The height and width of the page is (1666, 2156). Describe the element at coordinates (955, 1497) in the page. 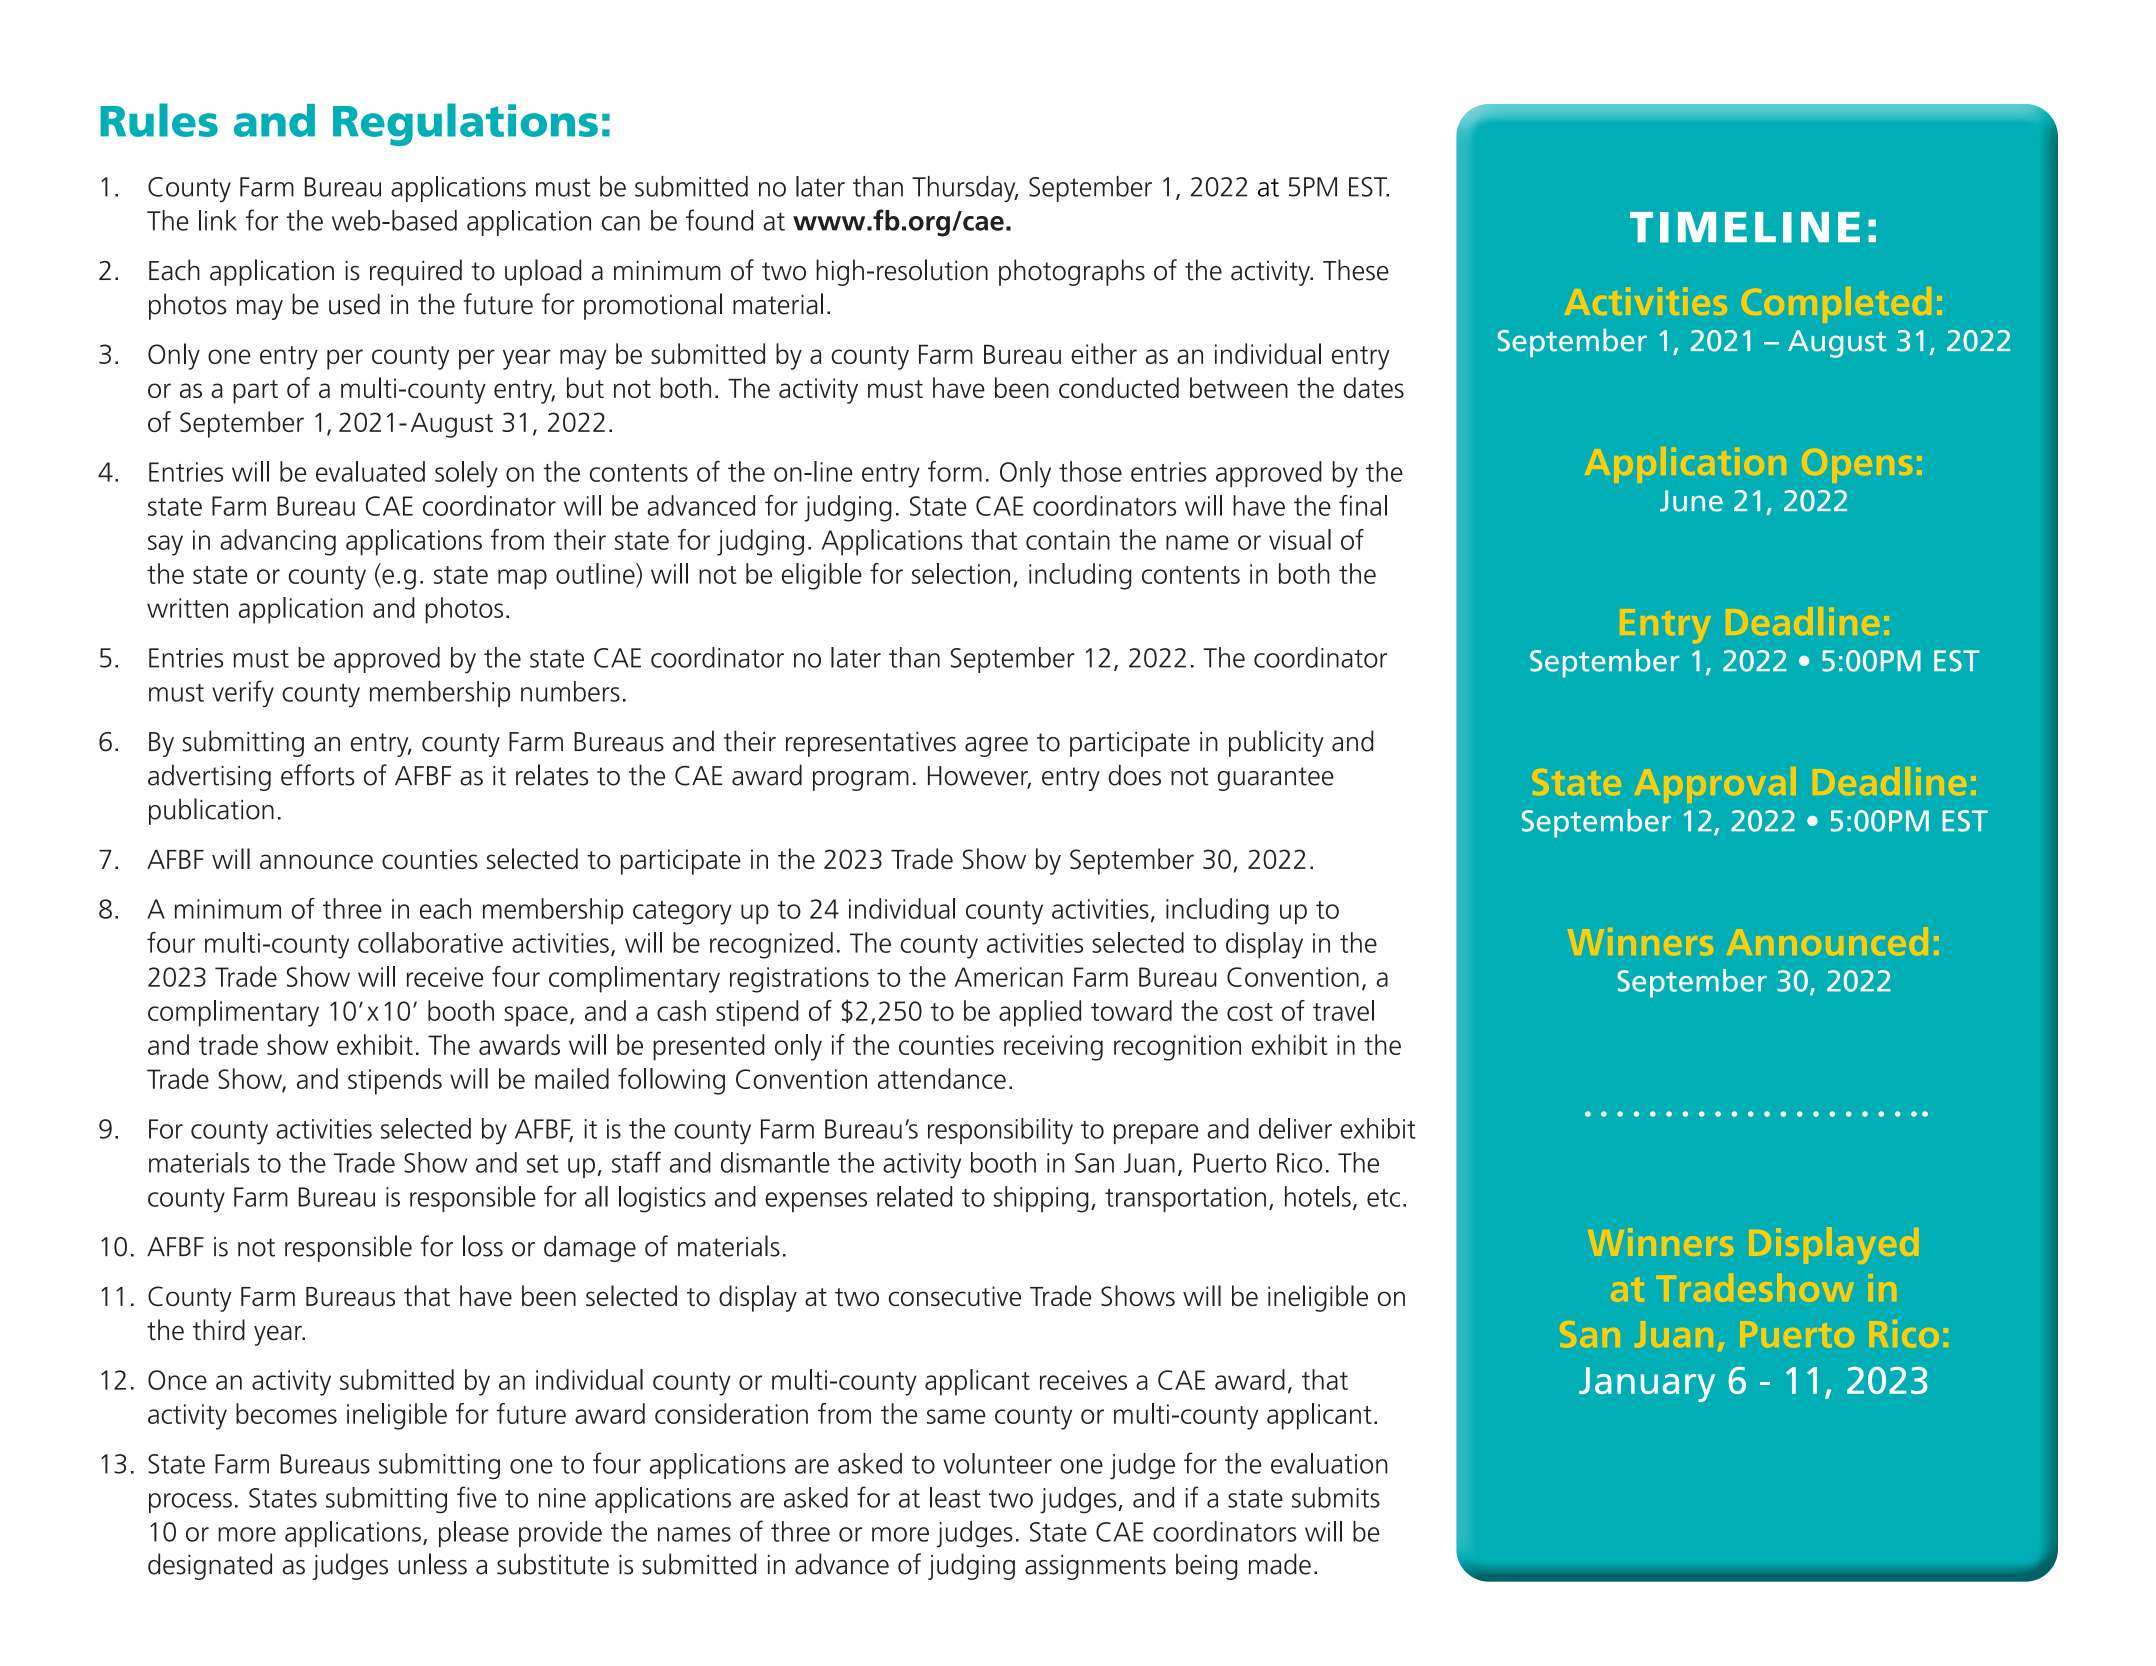

I see `least` at that location.
